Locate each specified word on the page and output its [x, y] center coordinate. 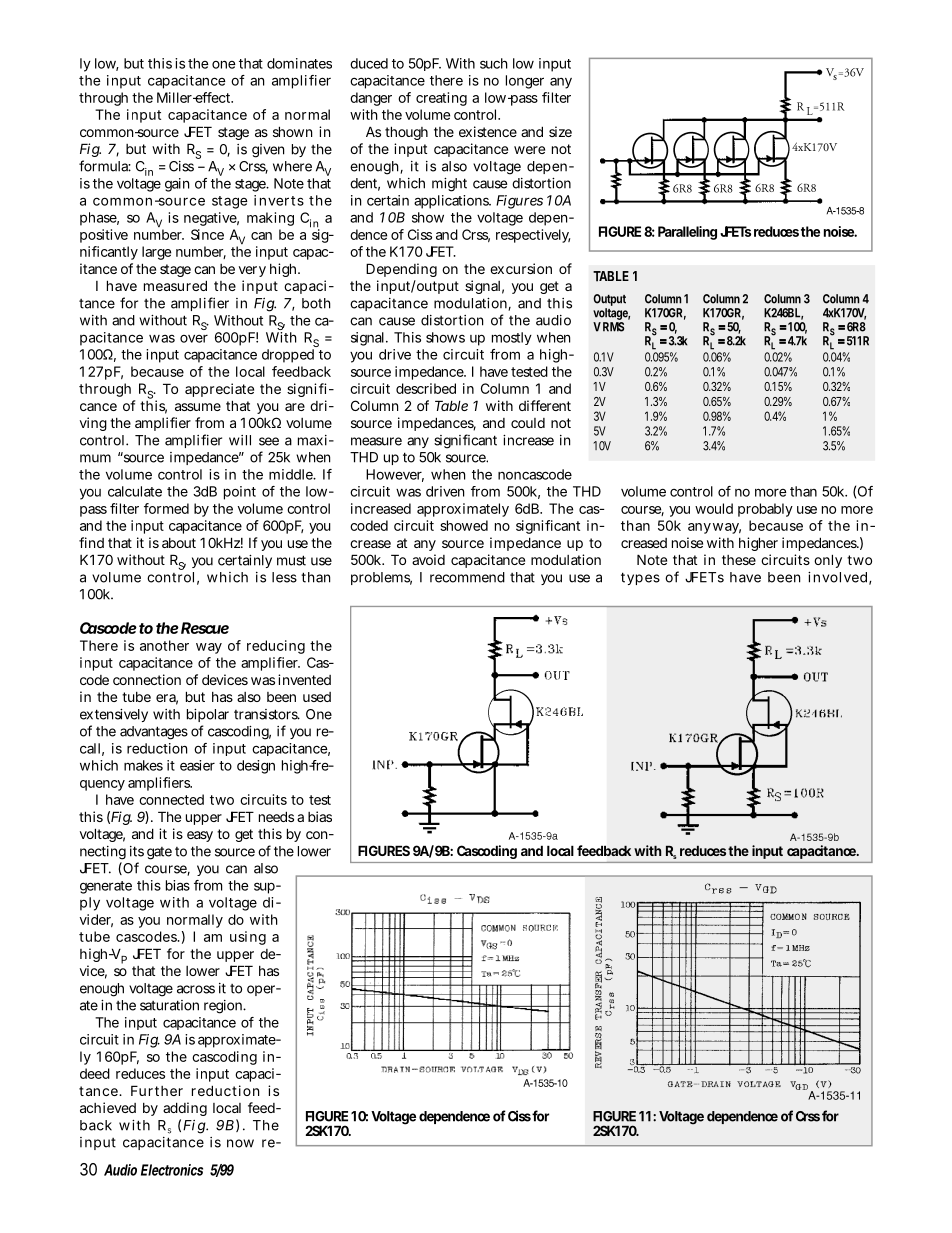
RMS [613, 327]
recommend [467, 577]
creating [441, 99]
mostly [512, 338]
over [194, 339]
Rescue [205, 628]
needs [276, 816]
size [560, 131]
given [268, 151]
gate [159, 853]
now [240, 1143]
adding [185, 1109]
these [739, 560]
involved [837, 577]
